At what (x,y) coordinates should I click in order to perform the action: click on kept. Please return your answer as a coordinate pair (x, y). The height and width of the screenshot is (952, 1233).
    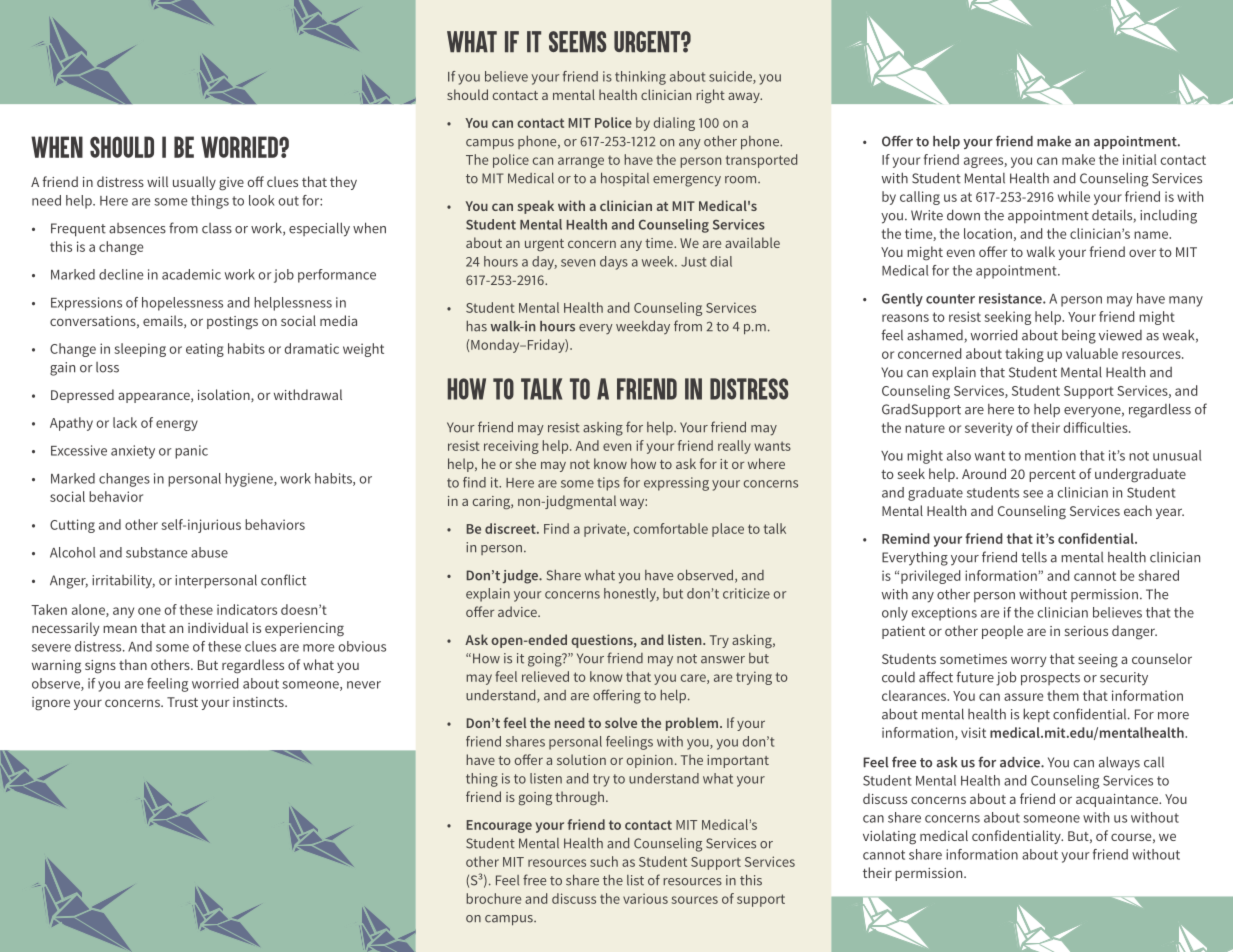
    Looking at the image, I should click on (1036, 715).
